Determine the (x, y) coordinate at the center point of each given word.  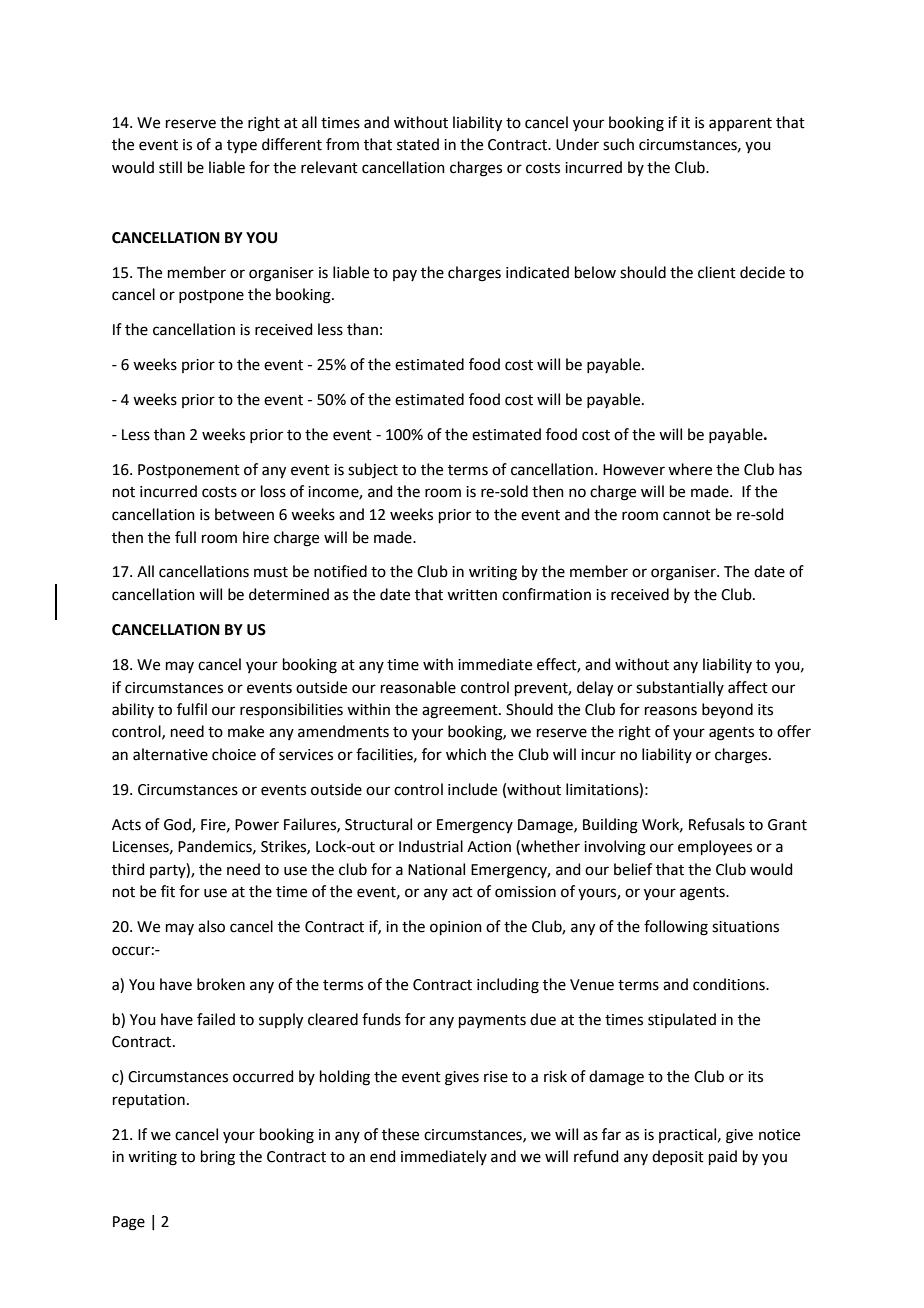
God (178, 825)
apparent (740, 124)
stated (418, 144)
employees (715, 847)
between (244, 514)
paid (723, 1157)
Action (489, 847)
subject (373, 471)
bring (218, 1158)
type (242, 146)
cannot (687, 515)
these (400, 1134)
